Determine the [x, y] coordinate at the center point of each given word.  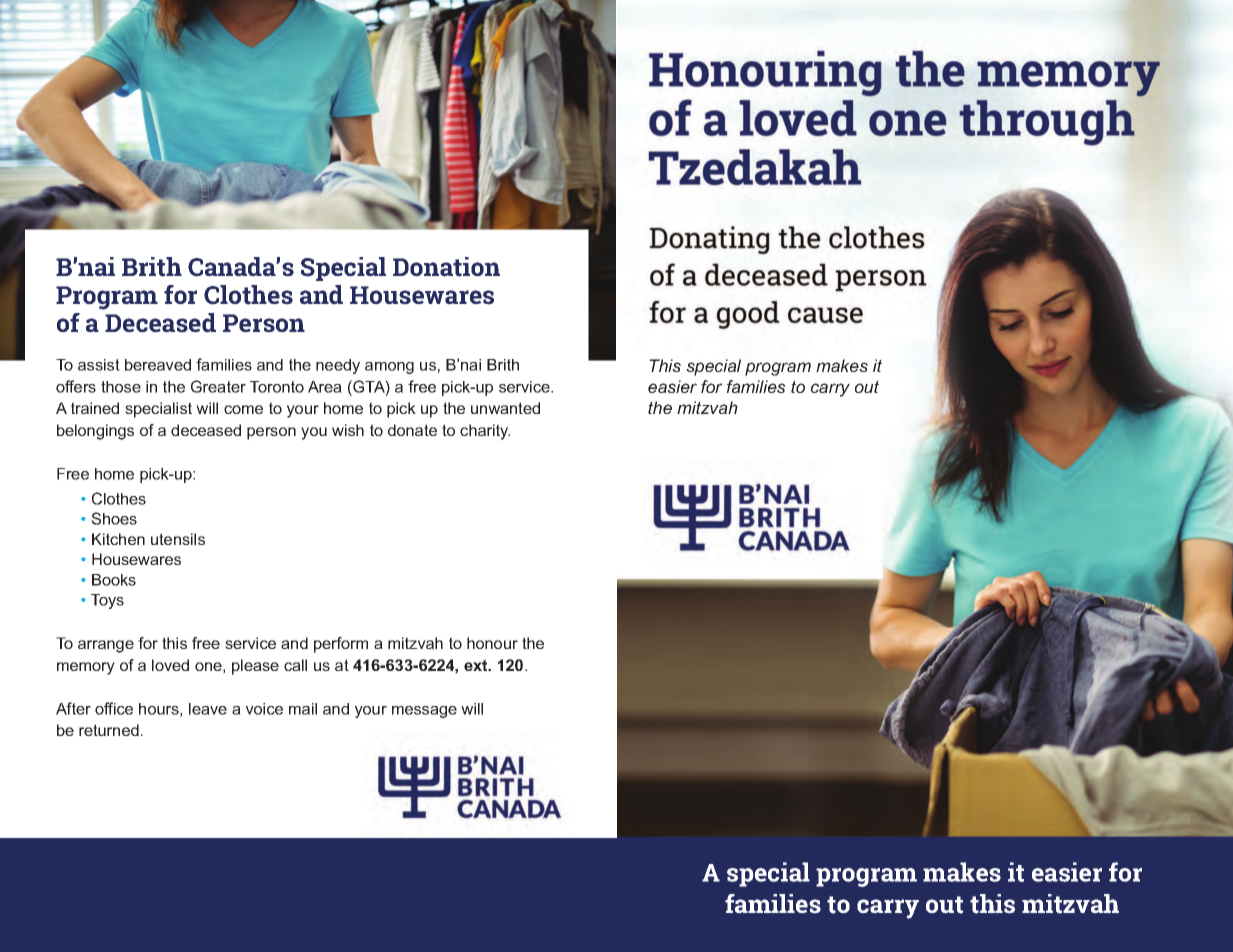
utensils [178, 539]
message [424, 712]
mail [303, 709]
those [121, 387]
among [389, 368]
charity [485, 432]
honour [492, 643]
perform [341, 645]
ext [477, 665]
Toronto [277, 387]
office [114, 708]
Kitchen [118, 539]
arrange [106, 646]
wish [348, 430]
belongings [95, 432]
